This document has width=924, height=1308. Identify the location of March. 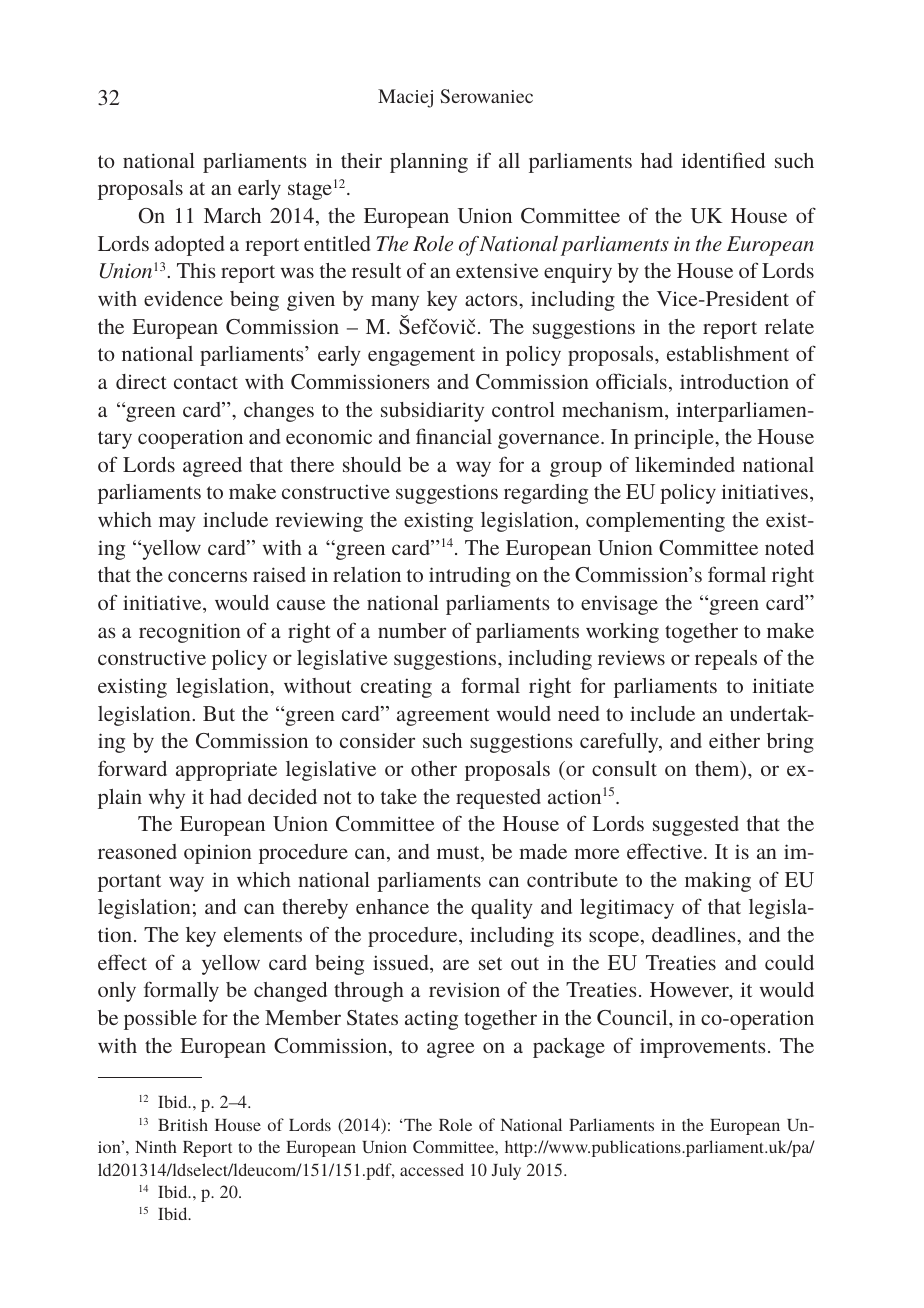
(232, 215).
